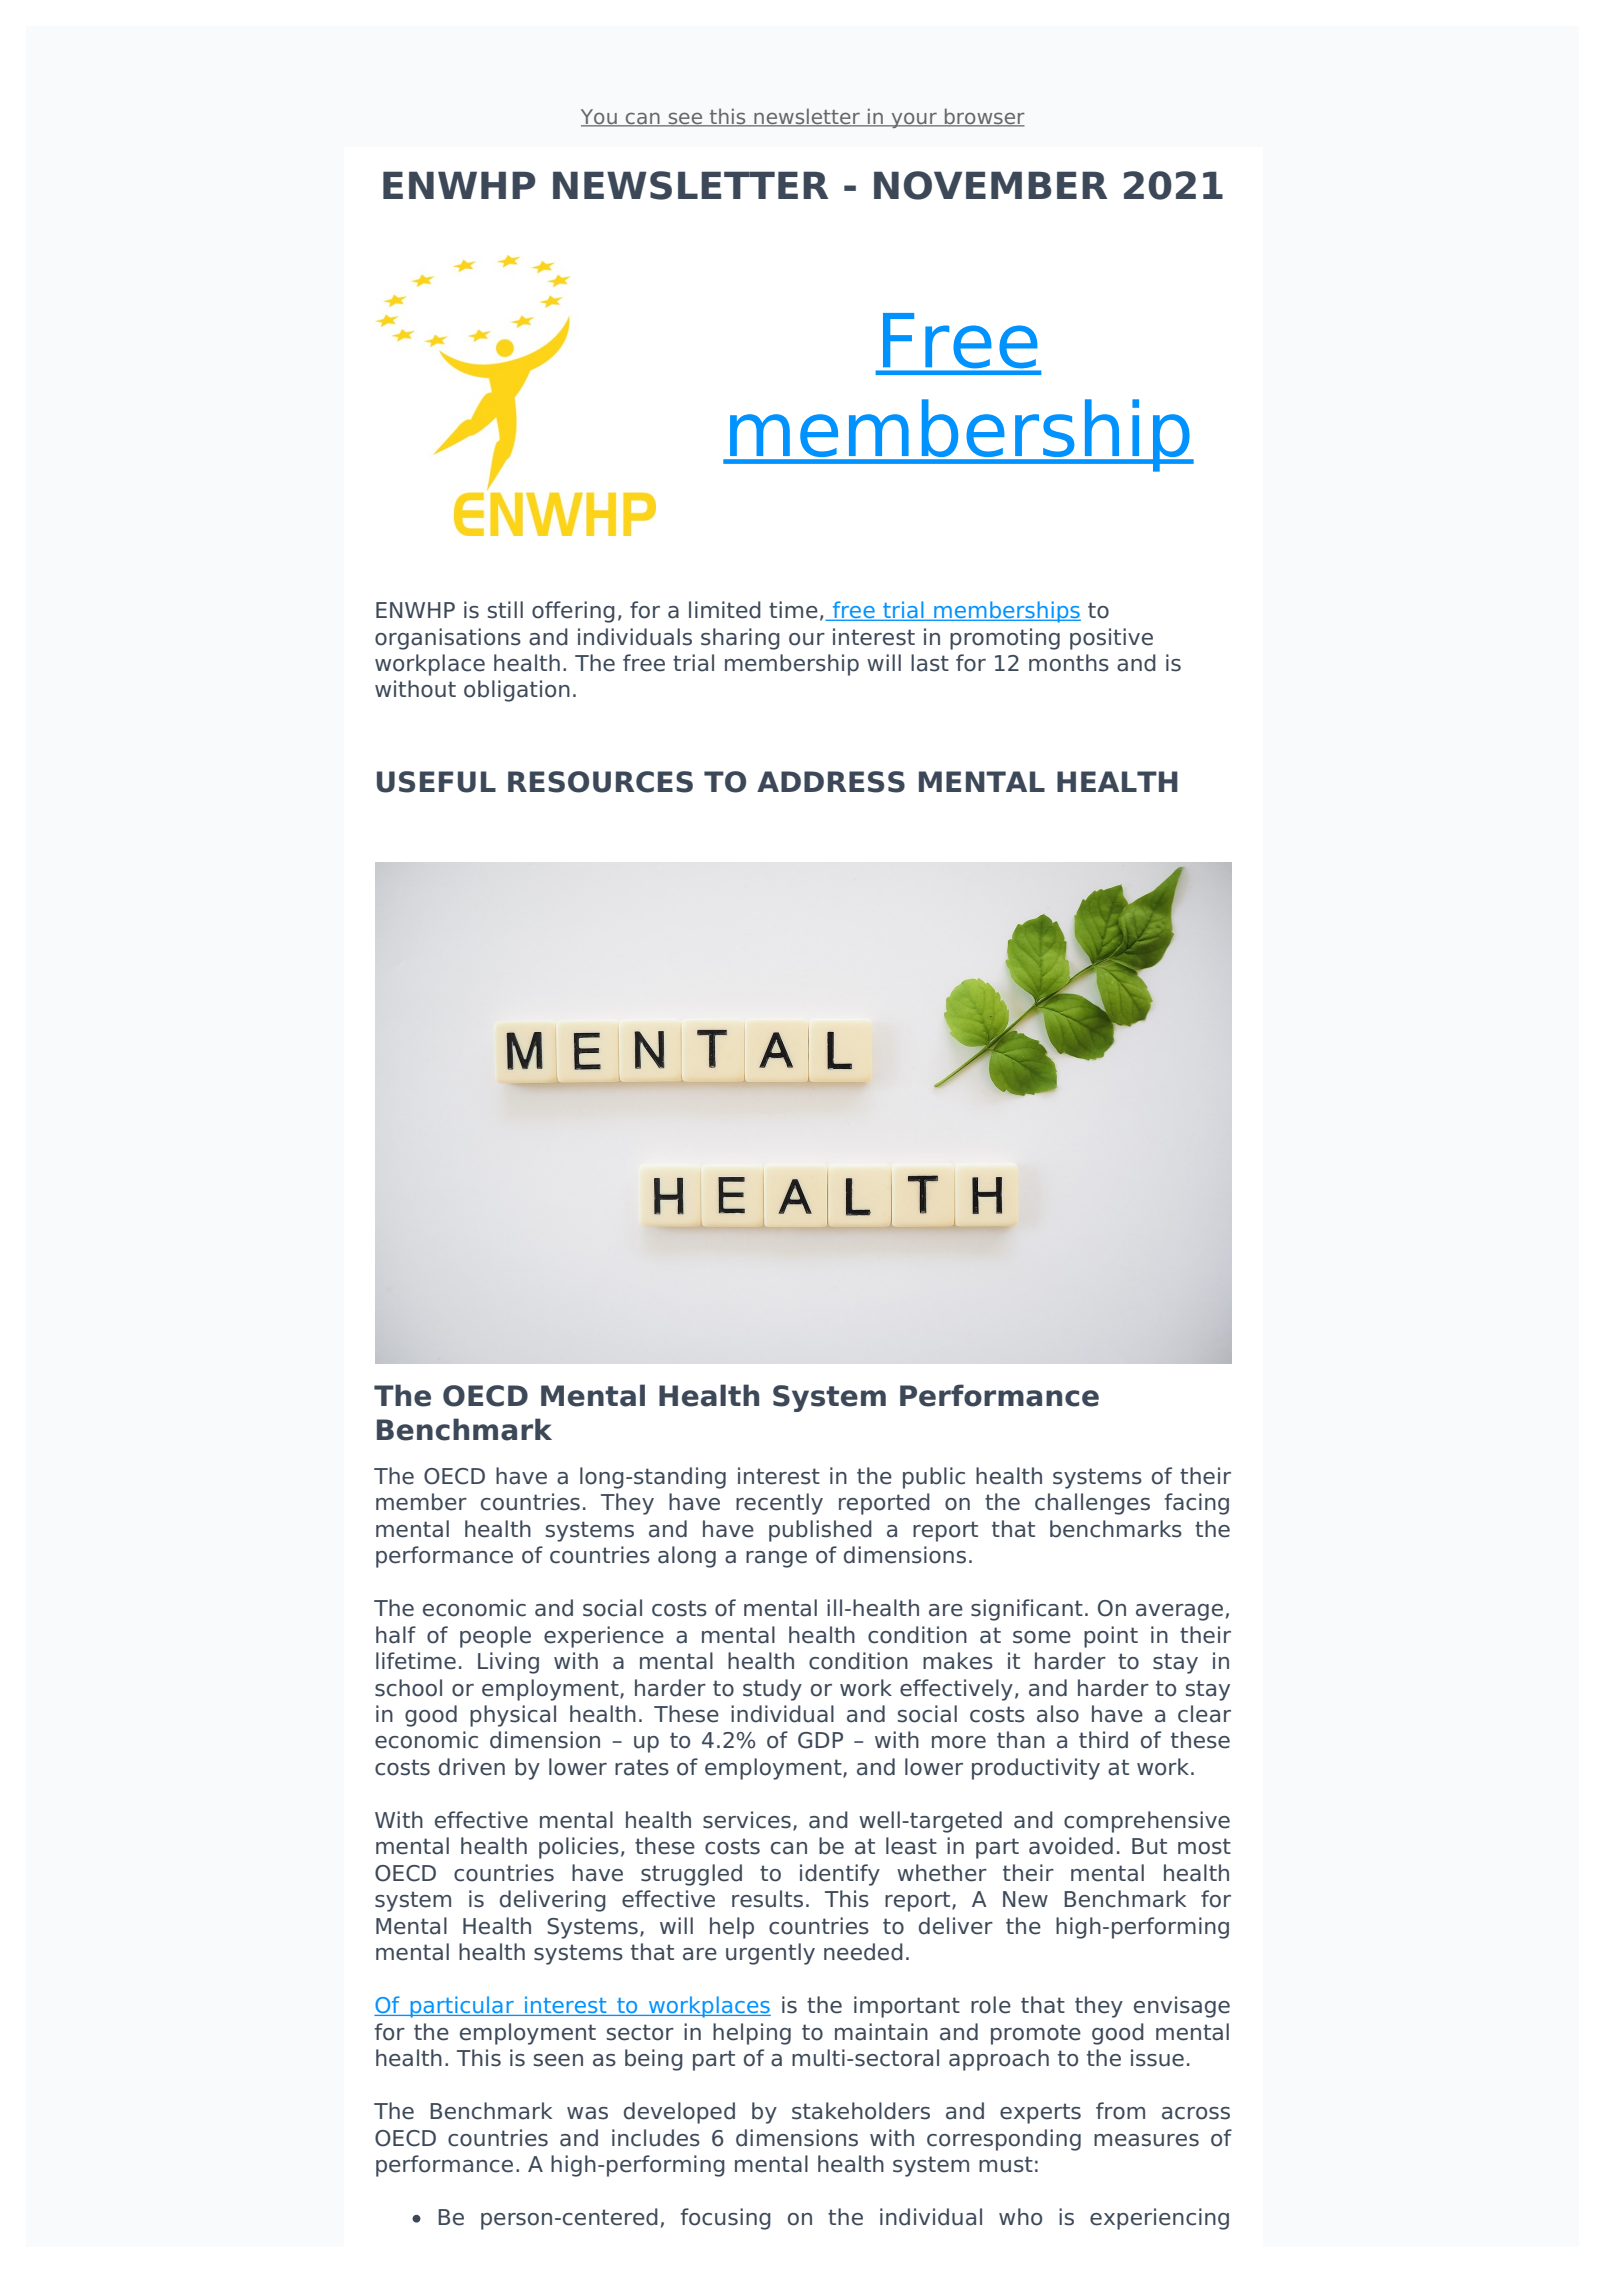 The width and height of the page is (1608, 2275). What do you see at coordinates (558, 2060) in the page?
I see `seen` at bounding box center [558, 2060].
